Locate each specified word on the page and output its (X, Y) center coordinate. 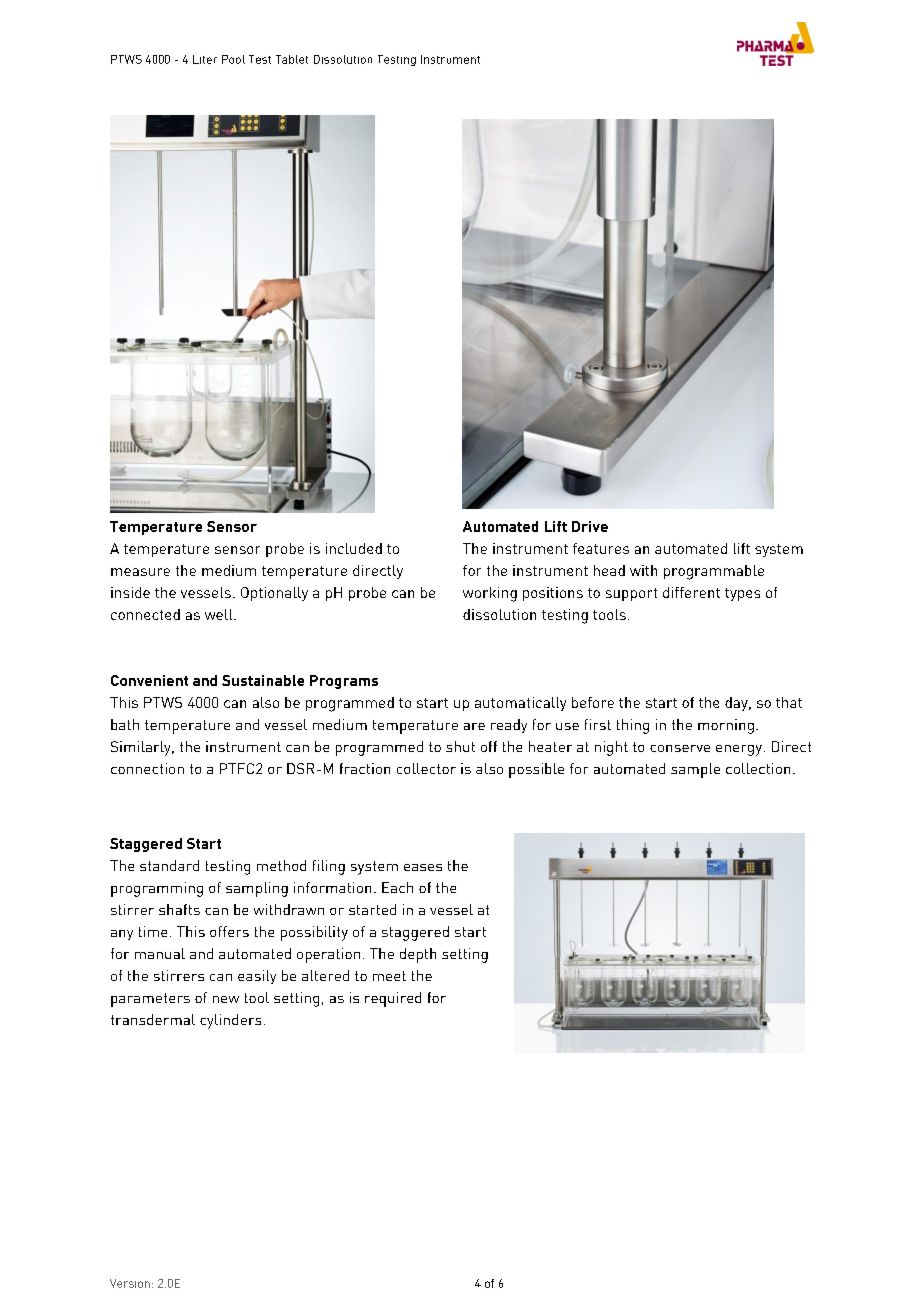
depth (418, 955)
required (393, 999)
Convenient (149, 680)
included (354, 548)
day (737, 704)
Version (130, 1283)
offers (229, 931)
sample (695, 770)
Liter (205, 59)
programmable (714, 572)
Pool (233, 59)
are (474, 726)
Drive (590, 526)
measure (140, 572)
